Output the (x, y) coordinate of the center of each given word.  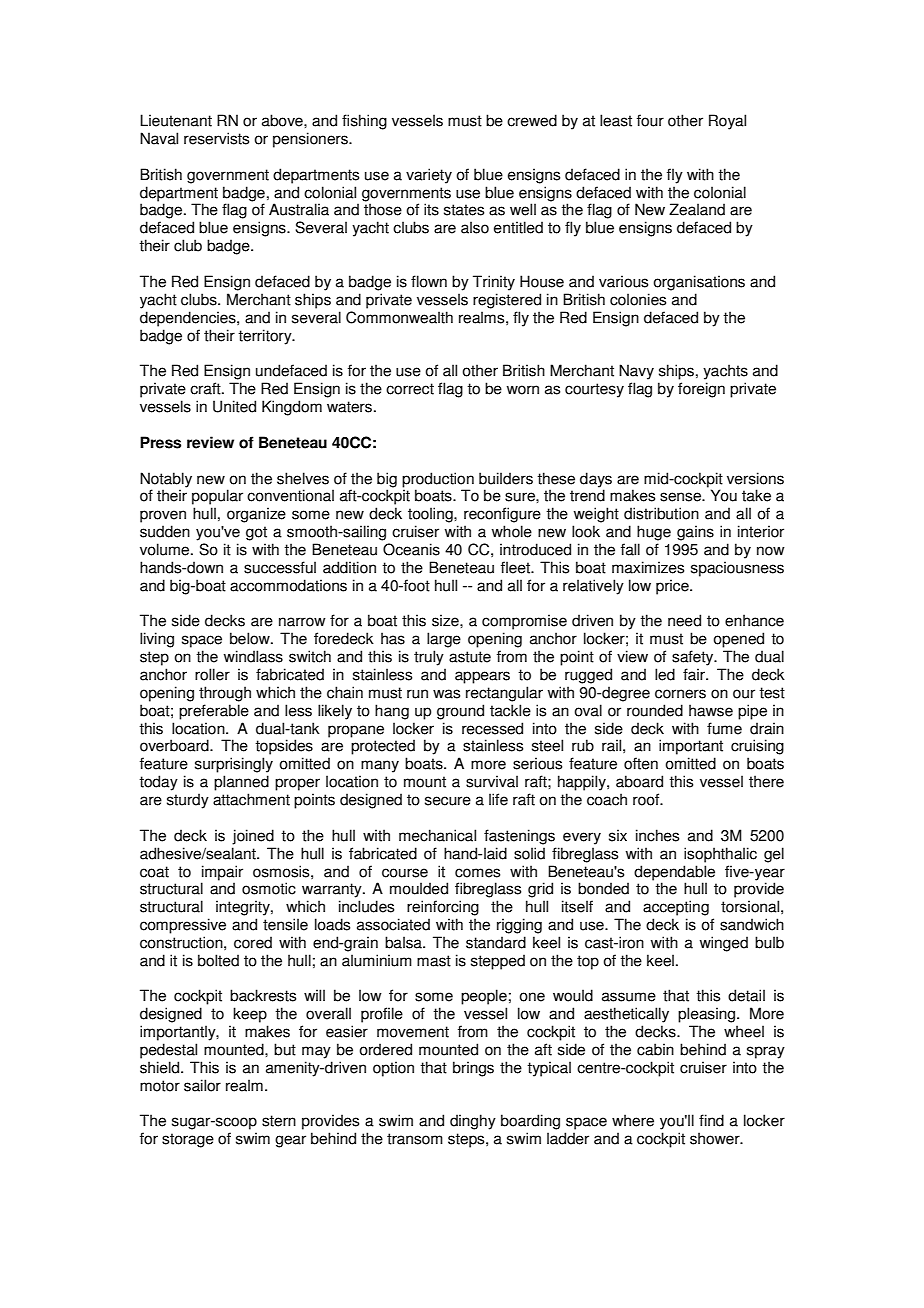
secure (448, 801)
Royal (727, 122)
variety (429, 176)
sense (681, 497)
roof (647, 799)
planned (241, 783)
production (438, 480)
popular (217, 497)
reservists (216, 138)
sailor (202, 1085)
